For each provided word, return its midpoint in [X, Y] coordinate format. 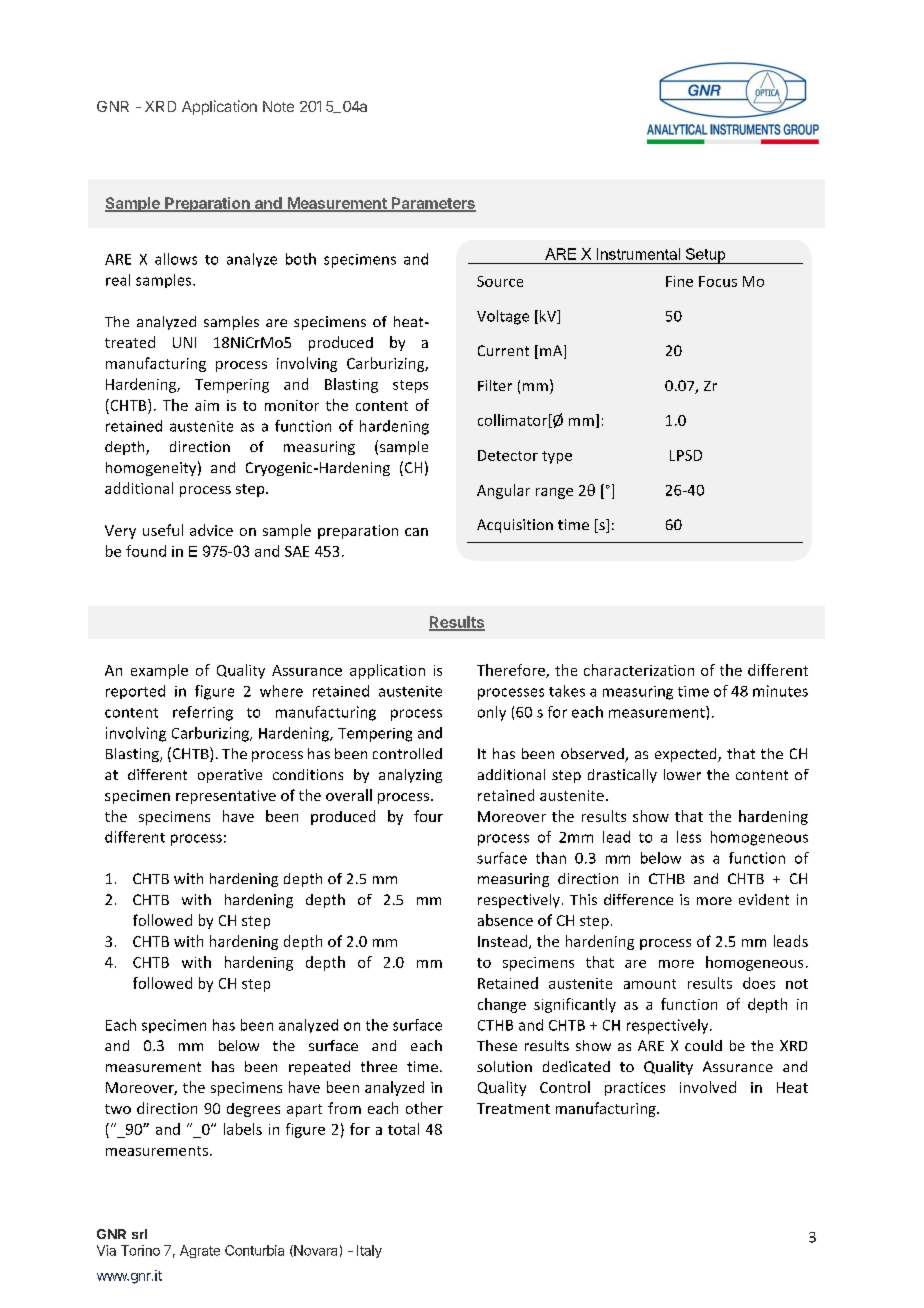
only [492, 713]
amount [650, 984]
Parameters [433, 204]
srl [139, 1234]
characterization [639, 670]
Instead [502, 941]
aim [207, 405]
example [159, 671]
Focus [718, 281]
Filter [495, 385]
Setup [705, 256]
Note [278, 106]
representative [226, 797]
